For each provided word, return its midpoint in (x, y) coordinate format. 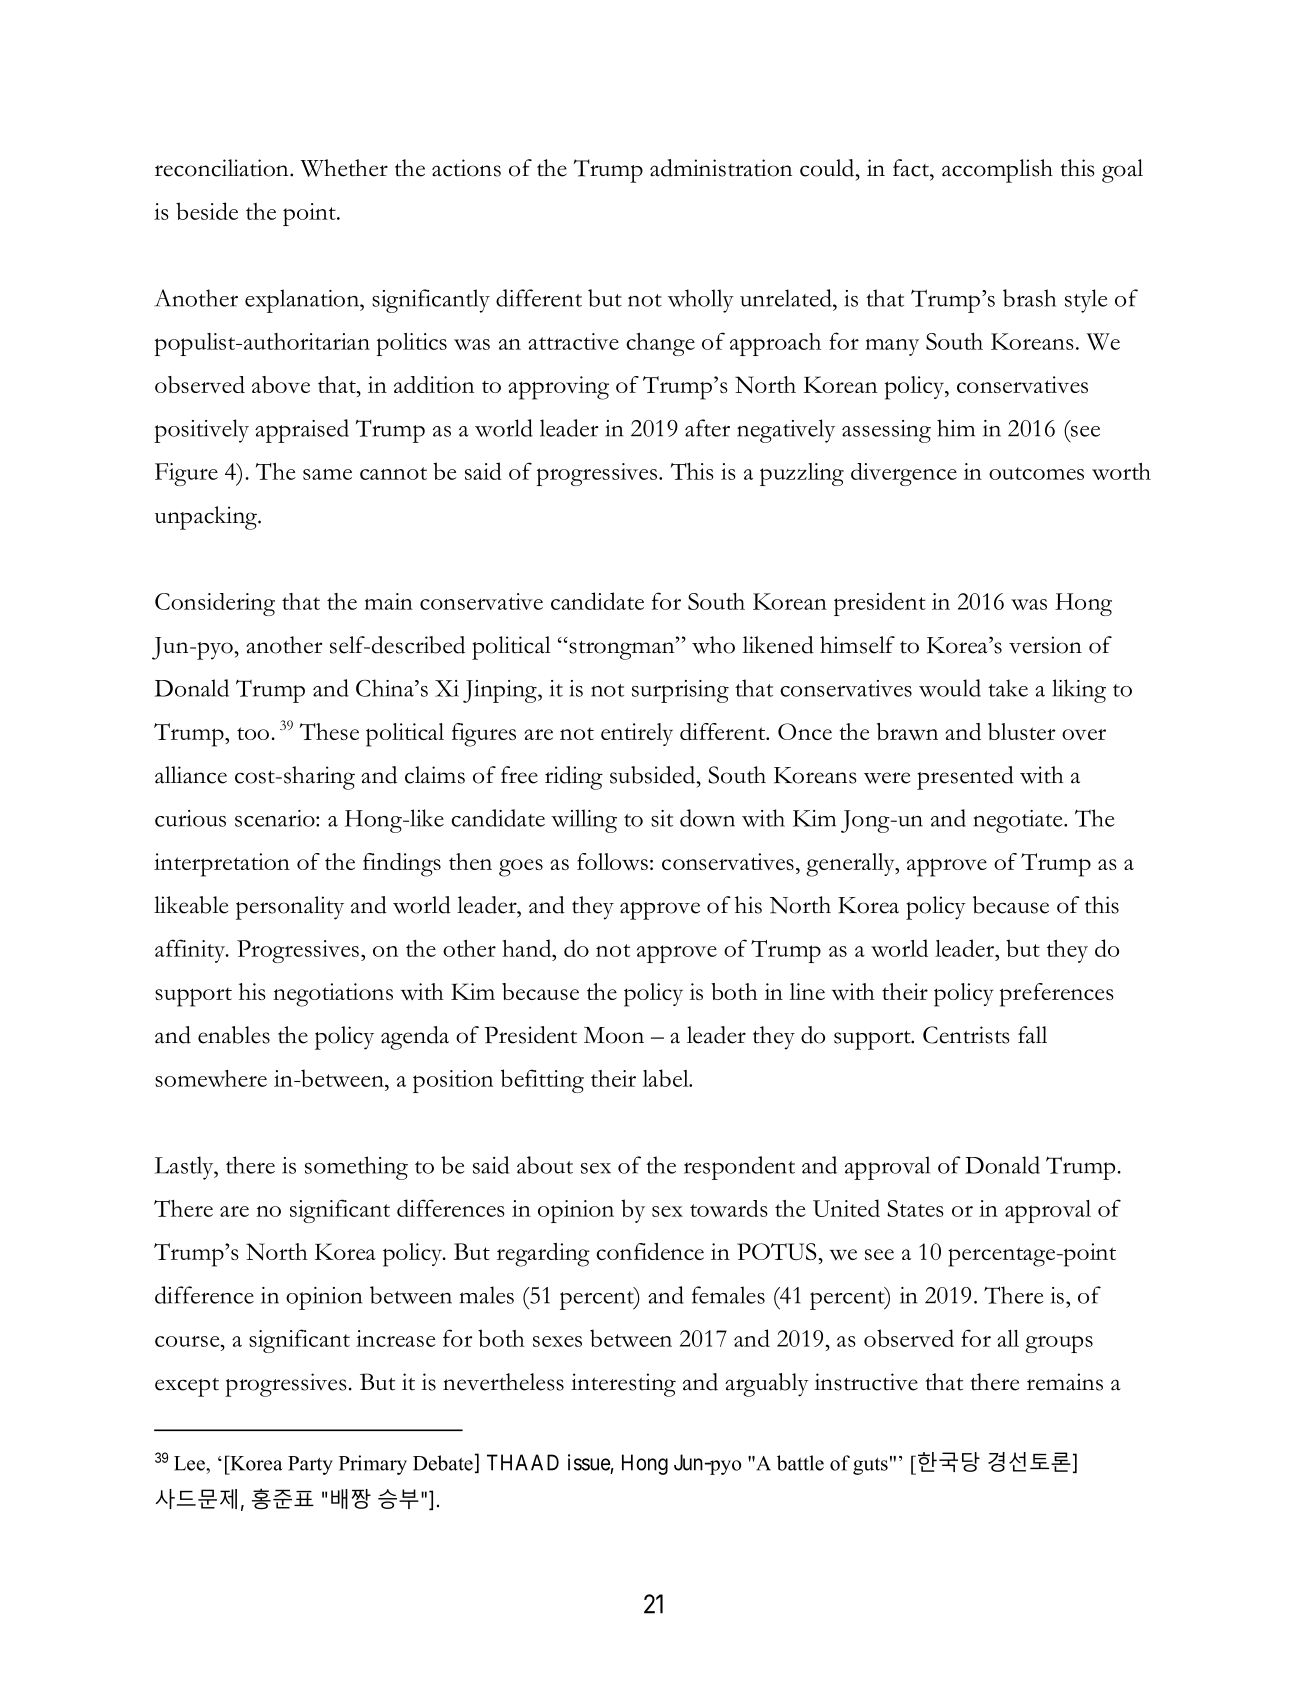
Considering (215, 604)
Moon (614, 1035)
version (1045, 645)
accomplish (997, 171)
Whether (344, 168)
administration (721, 168)
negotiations (333, 995)
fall (1032, 1035)
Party (310, 1465)
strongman (623, 649)
